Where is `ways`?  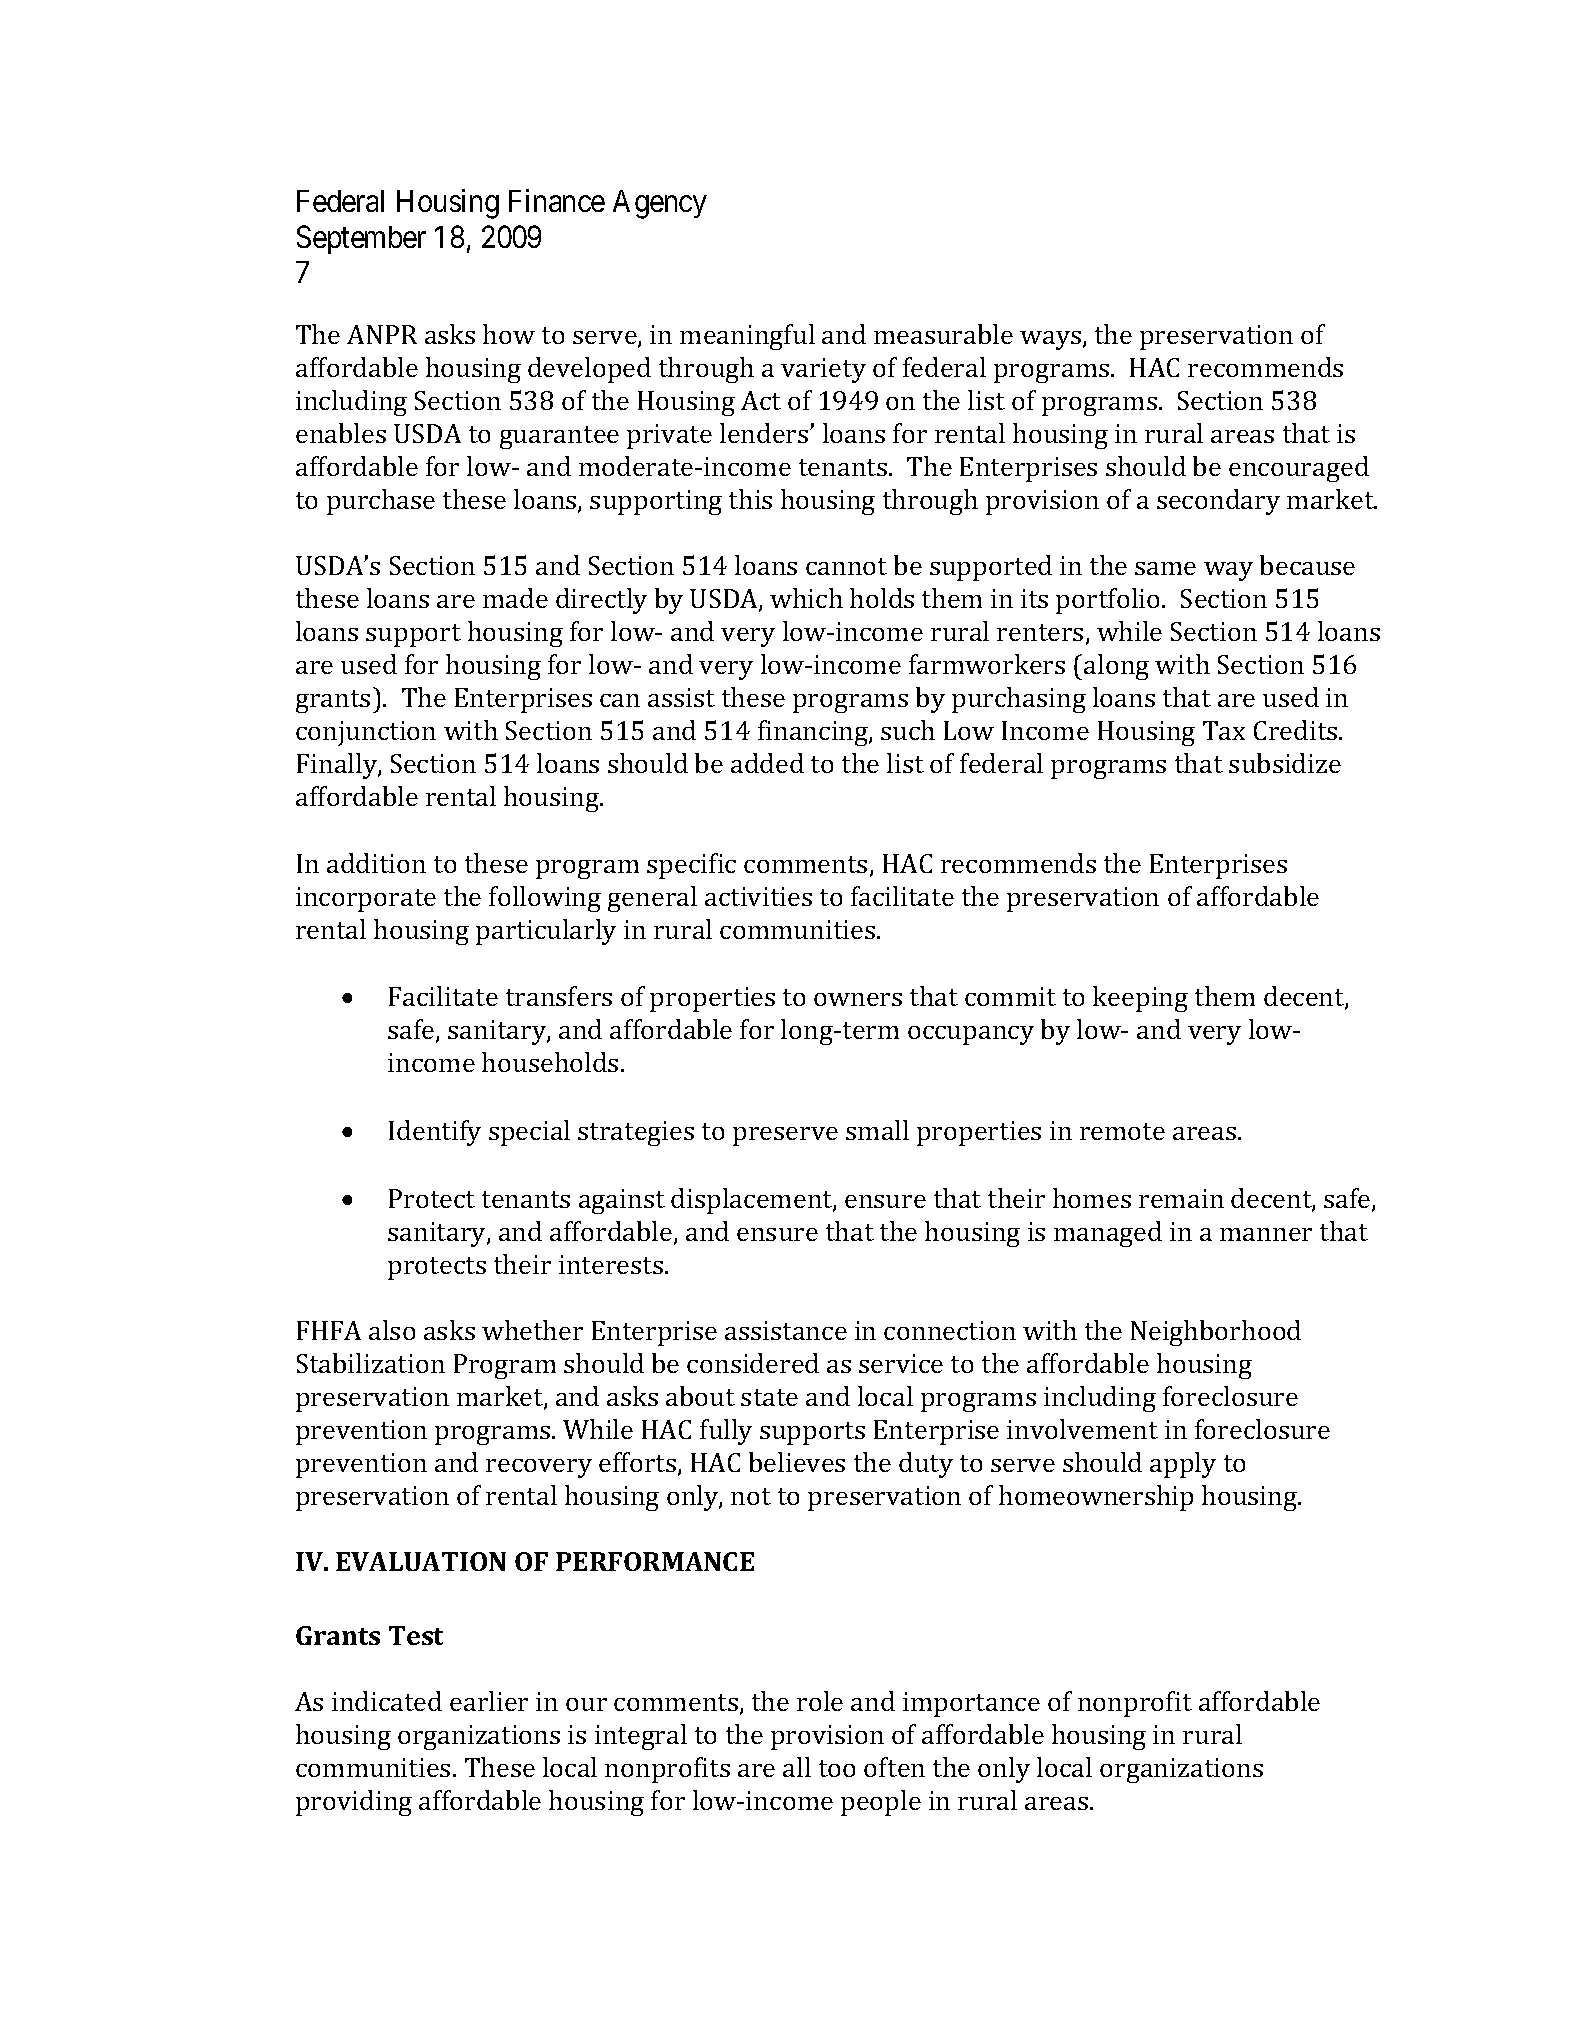 ways is located at coordinates (1050, 340).
